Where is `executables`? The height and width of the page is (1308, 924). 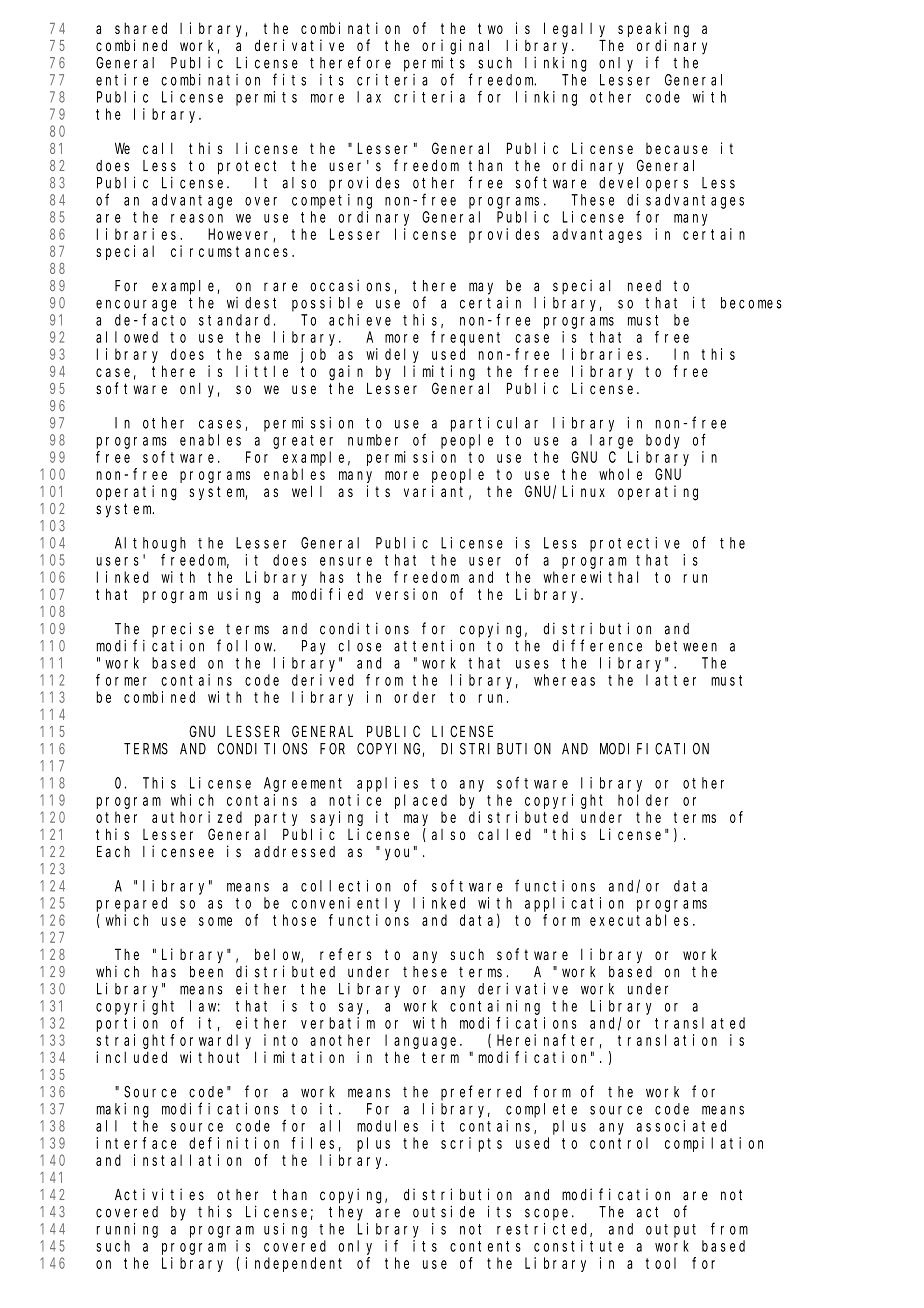
executables is located at coordinates (639, 920).
